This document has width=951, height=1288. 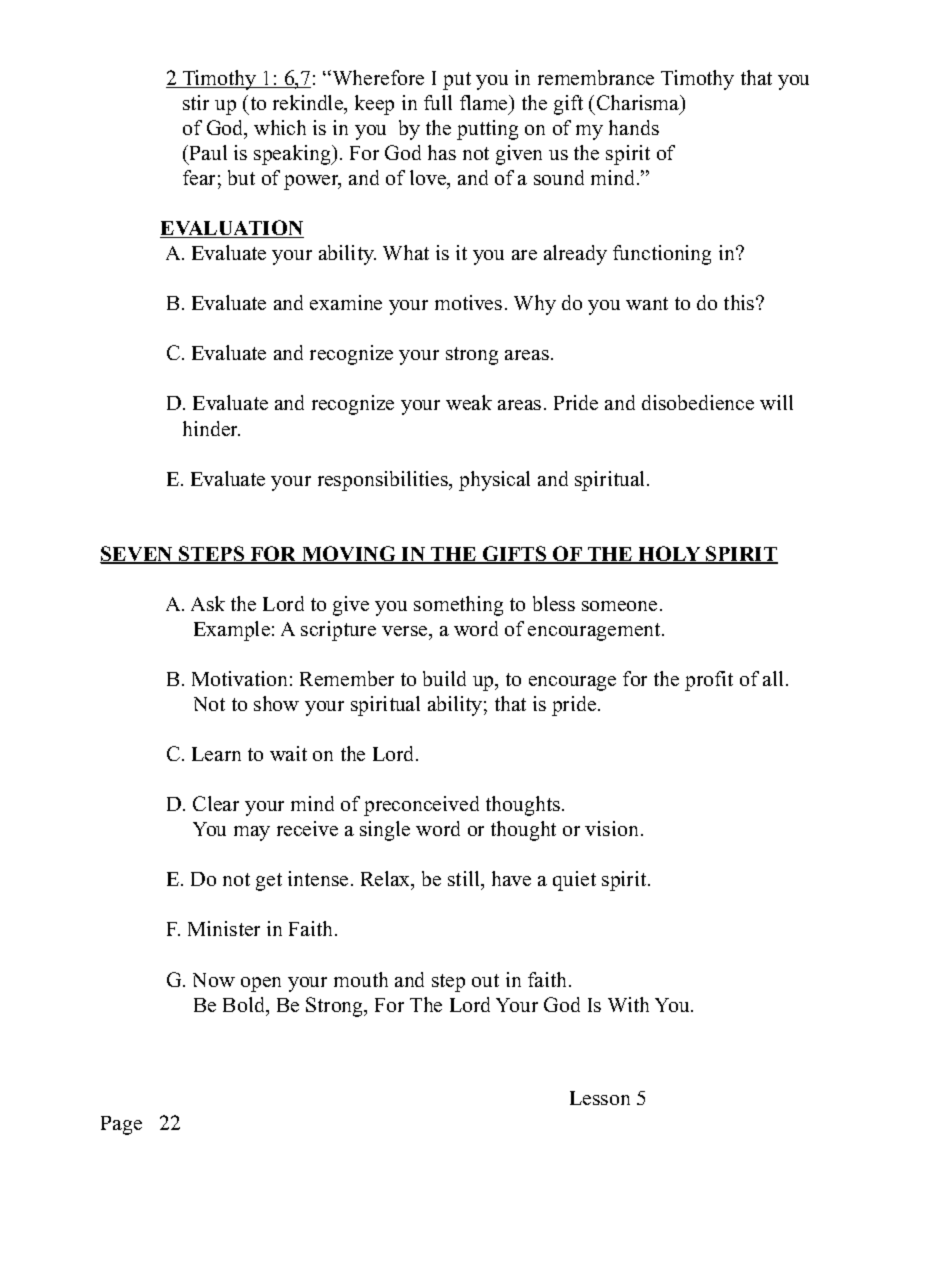 I want to click on Lesson, so click(x=600, y=1098).
